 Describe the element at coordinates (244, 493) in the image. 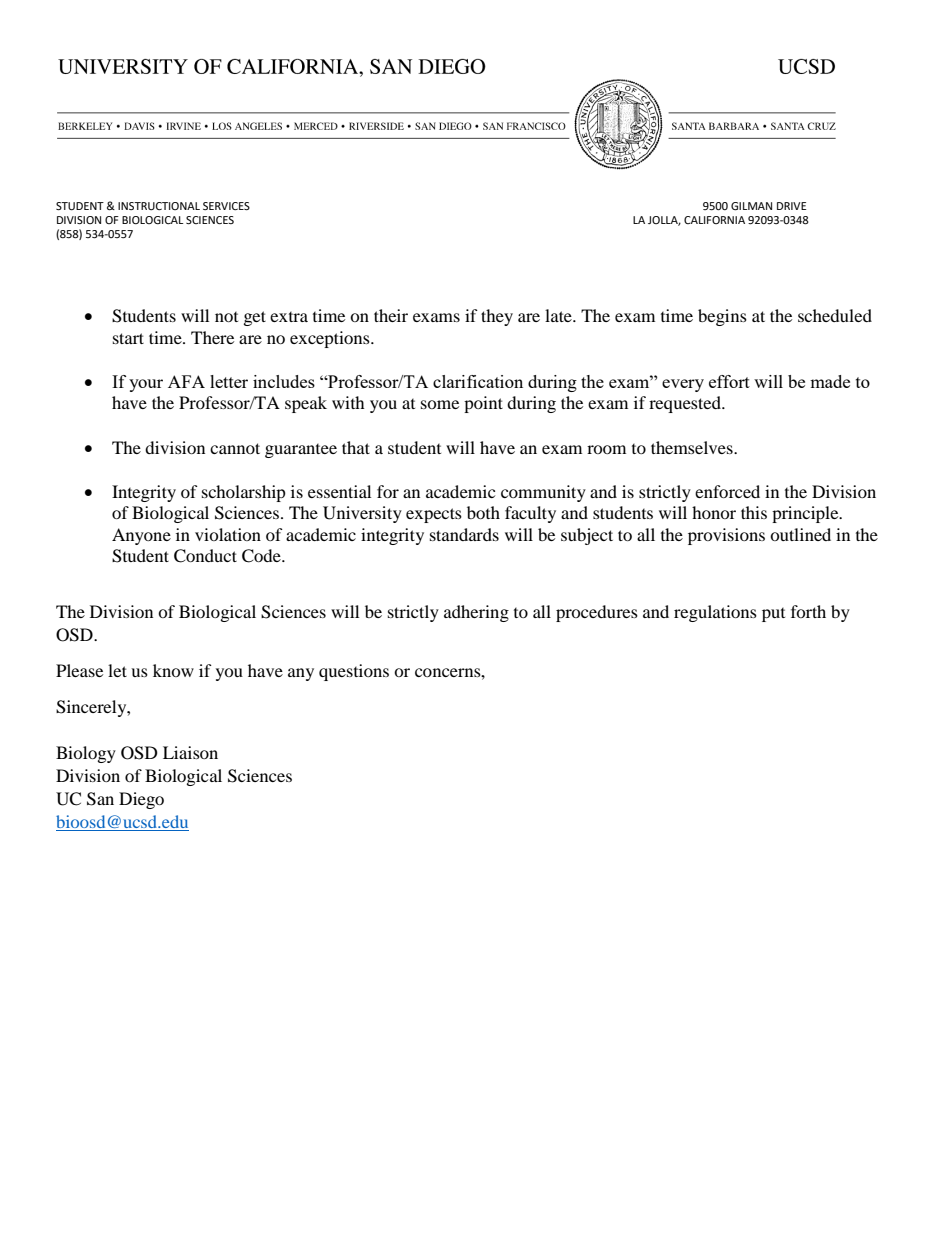

I see `scholarship` at that location.
